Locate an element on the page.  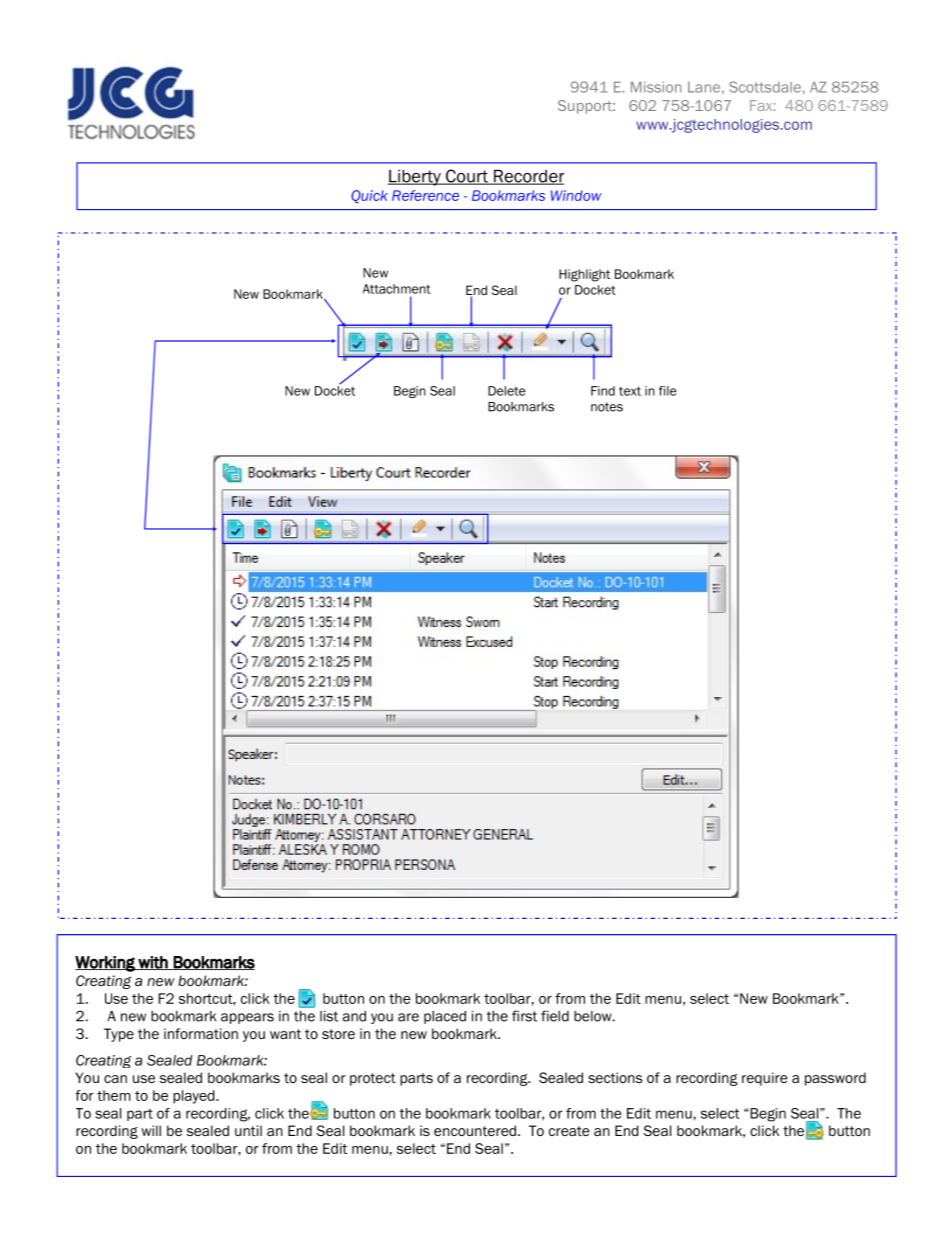
encountered is located at coordinates (475, 1130).
